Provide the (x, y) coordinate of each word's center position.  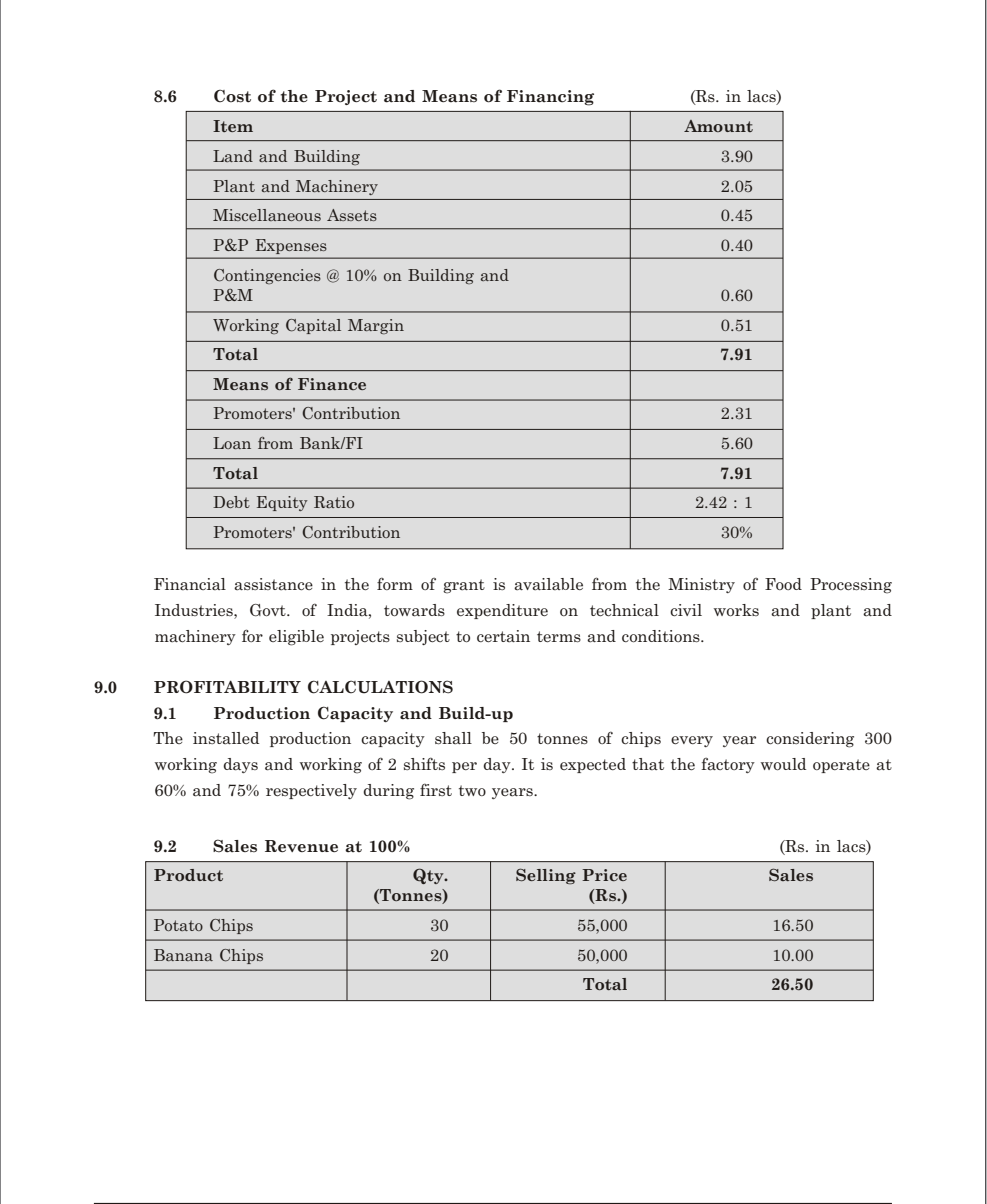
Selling (546, 876)
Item (233, 126)
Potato (178, 925)
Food (783, 584)
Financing (550, 98)
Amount (718, 126)
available (548, 584)
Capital (313, 326)
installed (226, 738)
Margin (376, 326)
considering (810, 740)
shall (453, 738)
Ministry (701, 585)
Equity (282, 503)
